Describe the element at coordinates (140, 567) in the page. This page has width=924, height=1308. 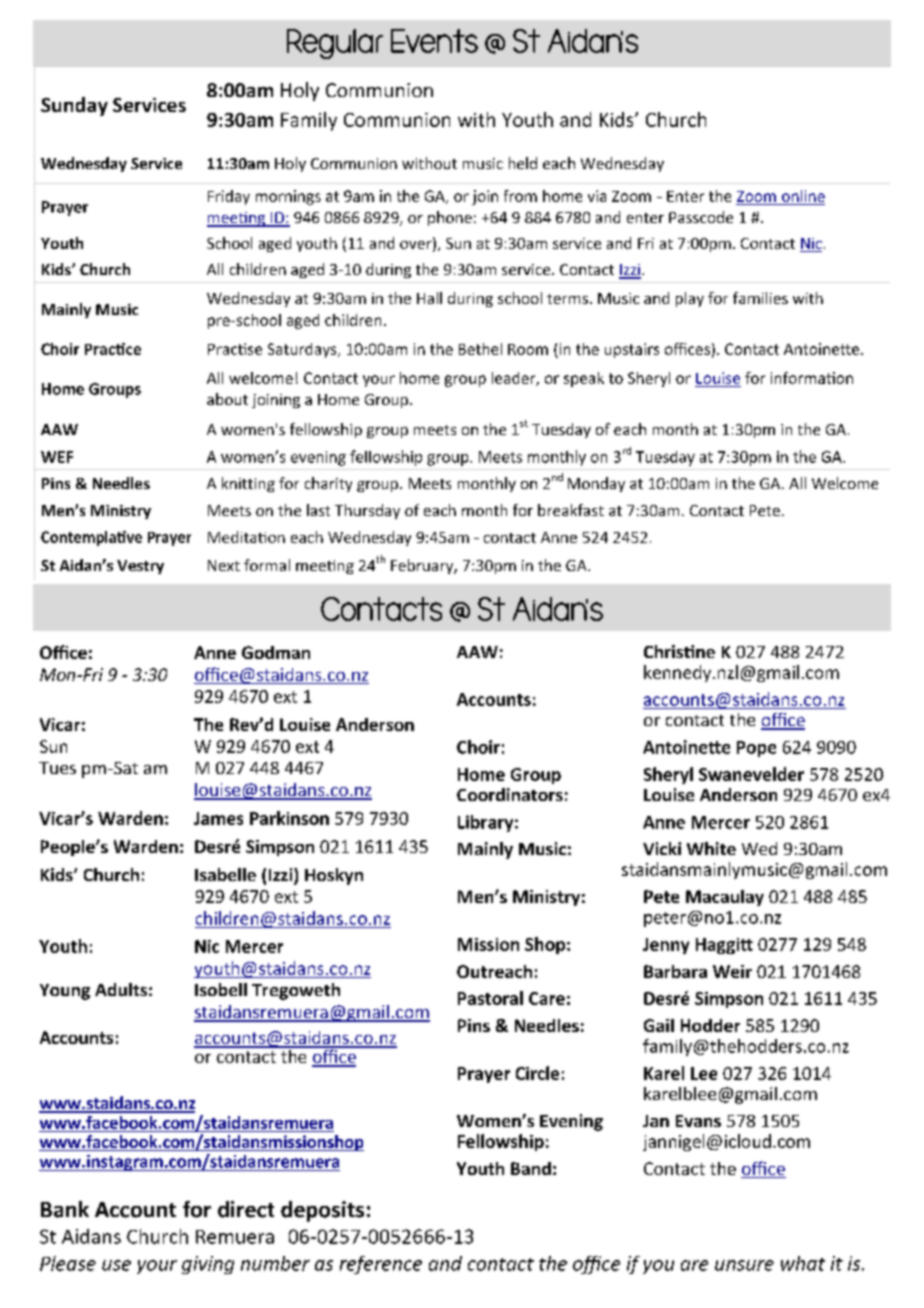
I see `Vestry` at that location.
